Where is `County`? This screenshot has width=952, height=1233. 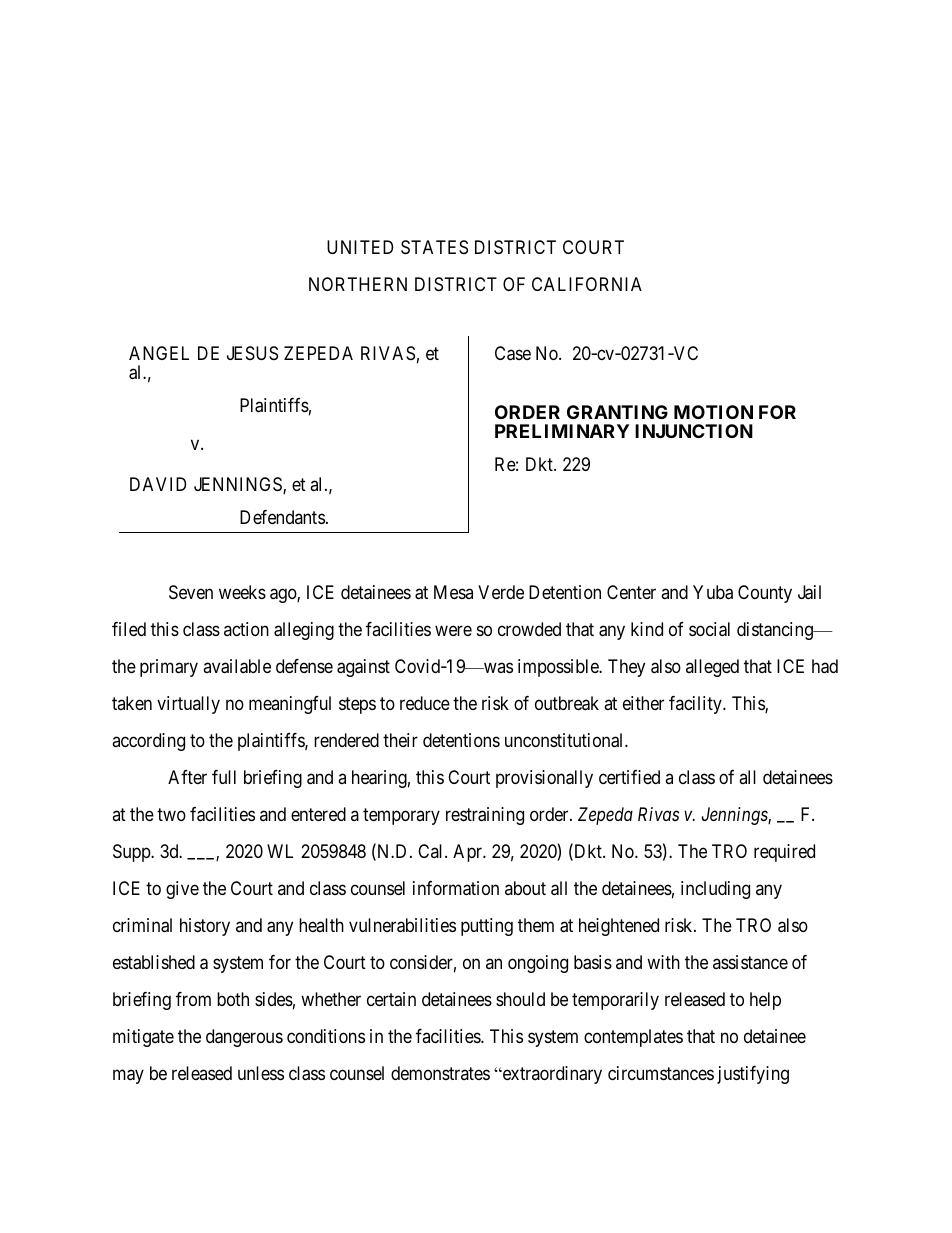
County is located at coordinates (765, 594).
